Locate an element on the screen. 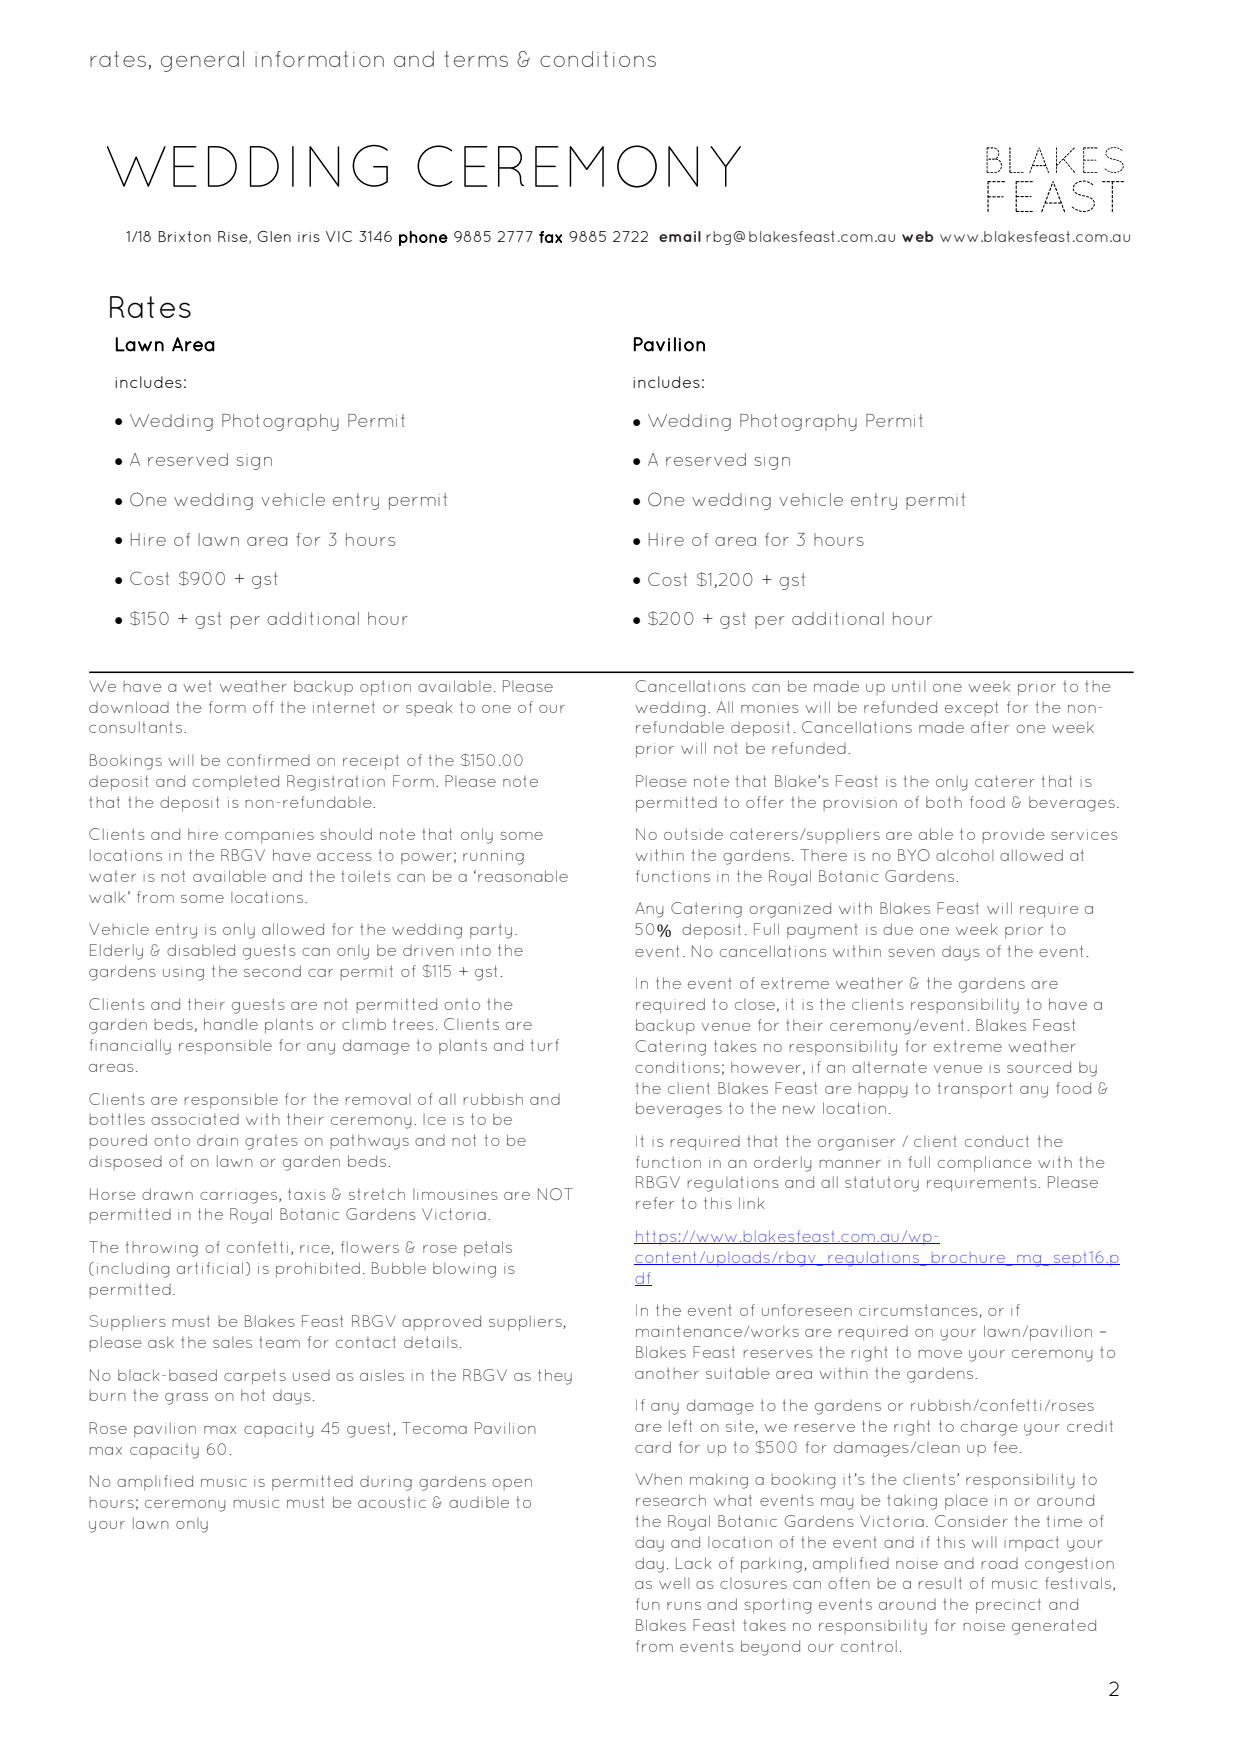  terms is located at coordinates (476, 59).
